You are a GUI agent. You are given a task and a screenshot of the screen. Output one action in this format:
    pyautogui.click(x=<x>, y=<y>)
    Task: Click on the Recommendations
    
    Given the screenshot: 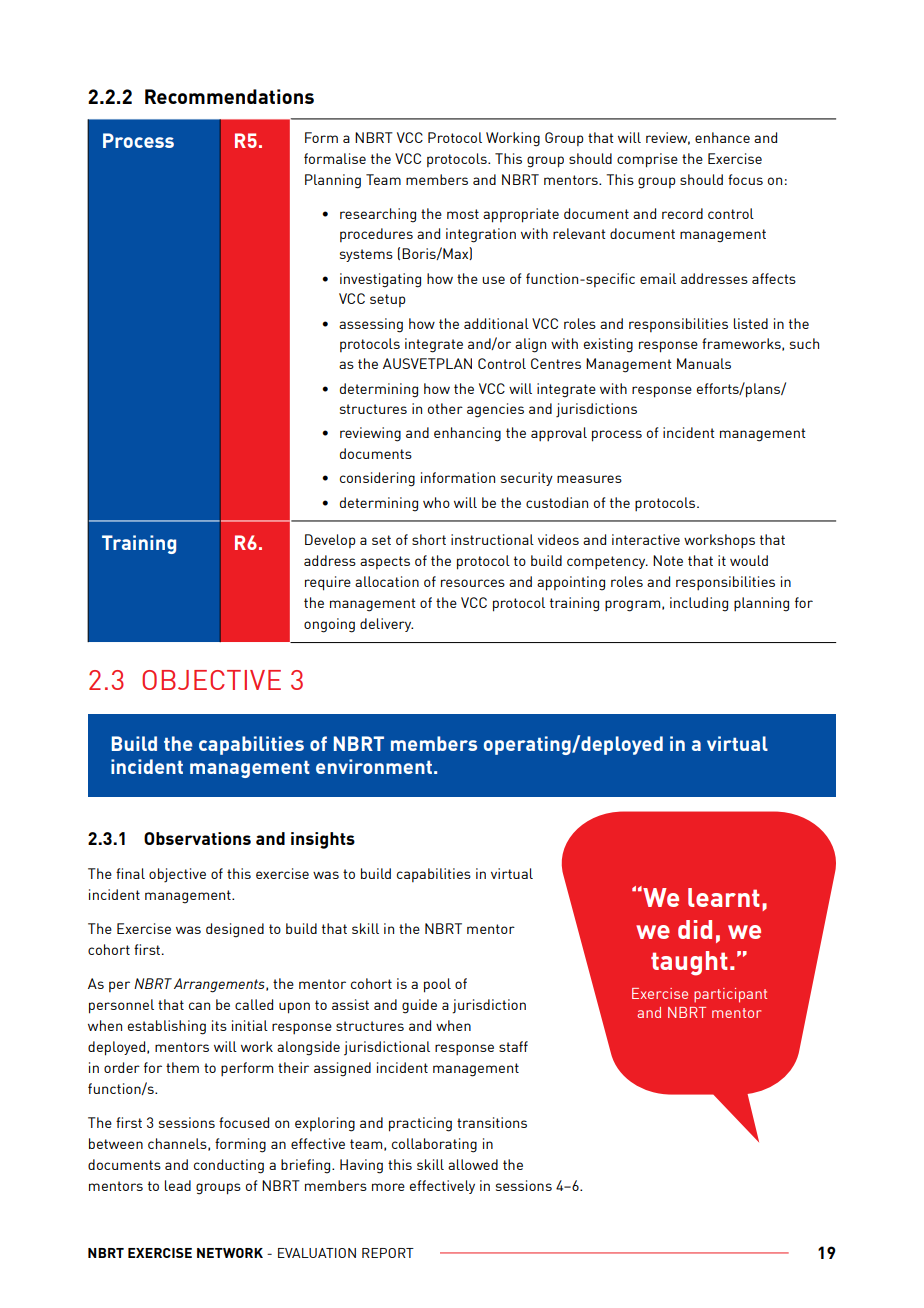 What is the action you would take?
    pyautogui.click(x=229, y=96)
